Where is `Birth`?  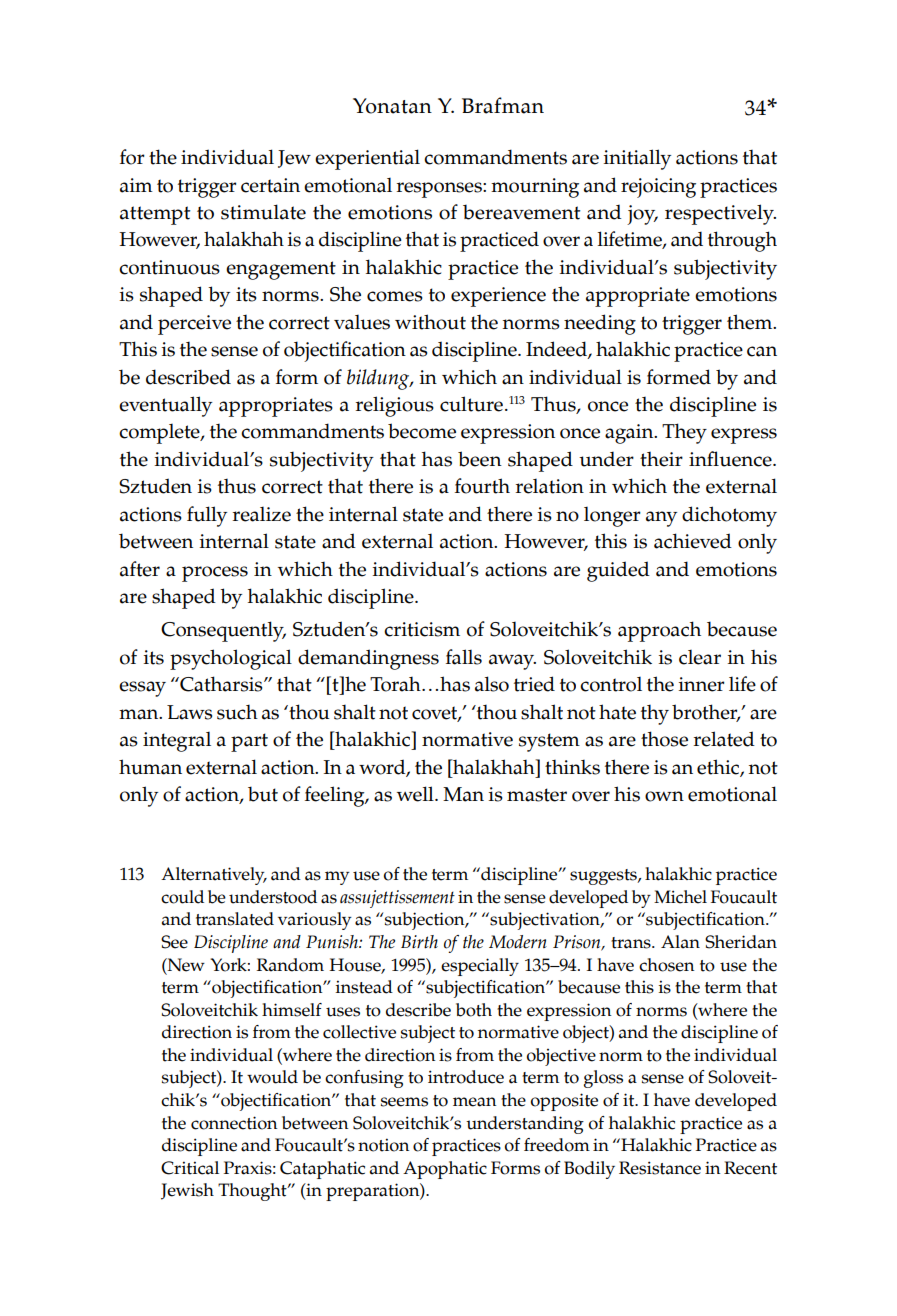 Birth is located at coordinates (419, 942).
